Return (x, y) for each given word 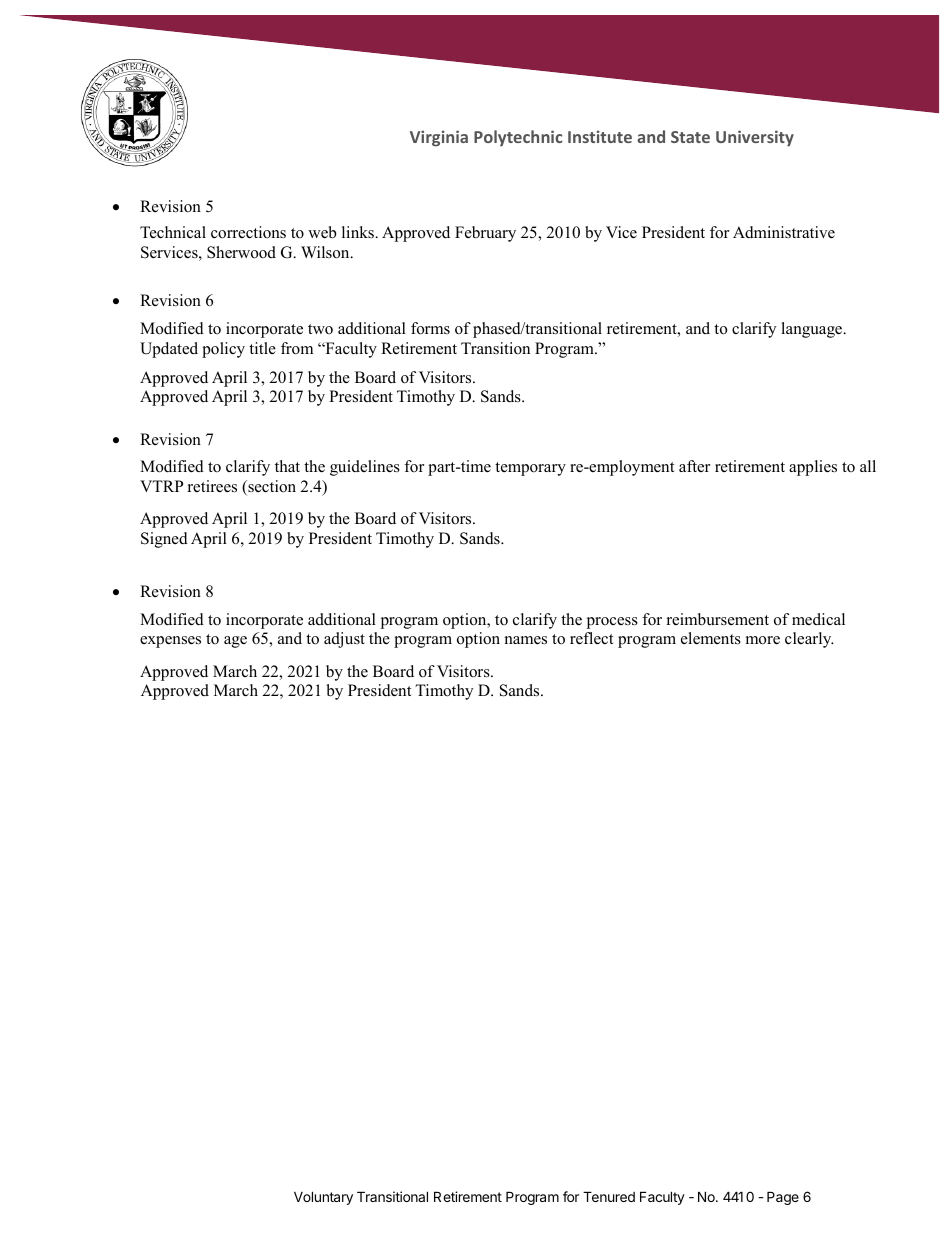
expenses (170, 642)
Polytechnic (518, 138)
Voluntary (323, 1198)
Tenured (609, 1196)
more (763, 640)
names (526, 640)
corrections (248, 232)
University (755, 138)
